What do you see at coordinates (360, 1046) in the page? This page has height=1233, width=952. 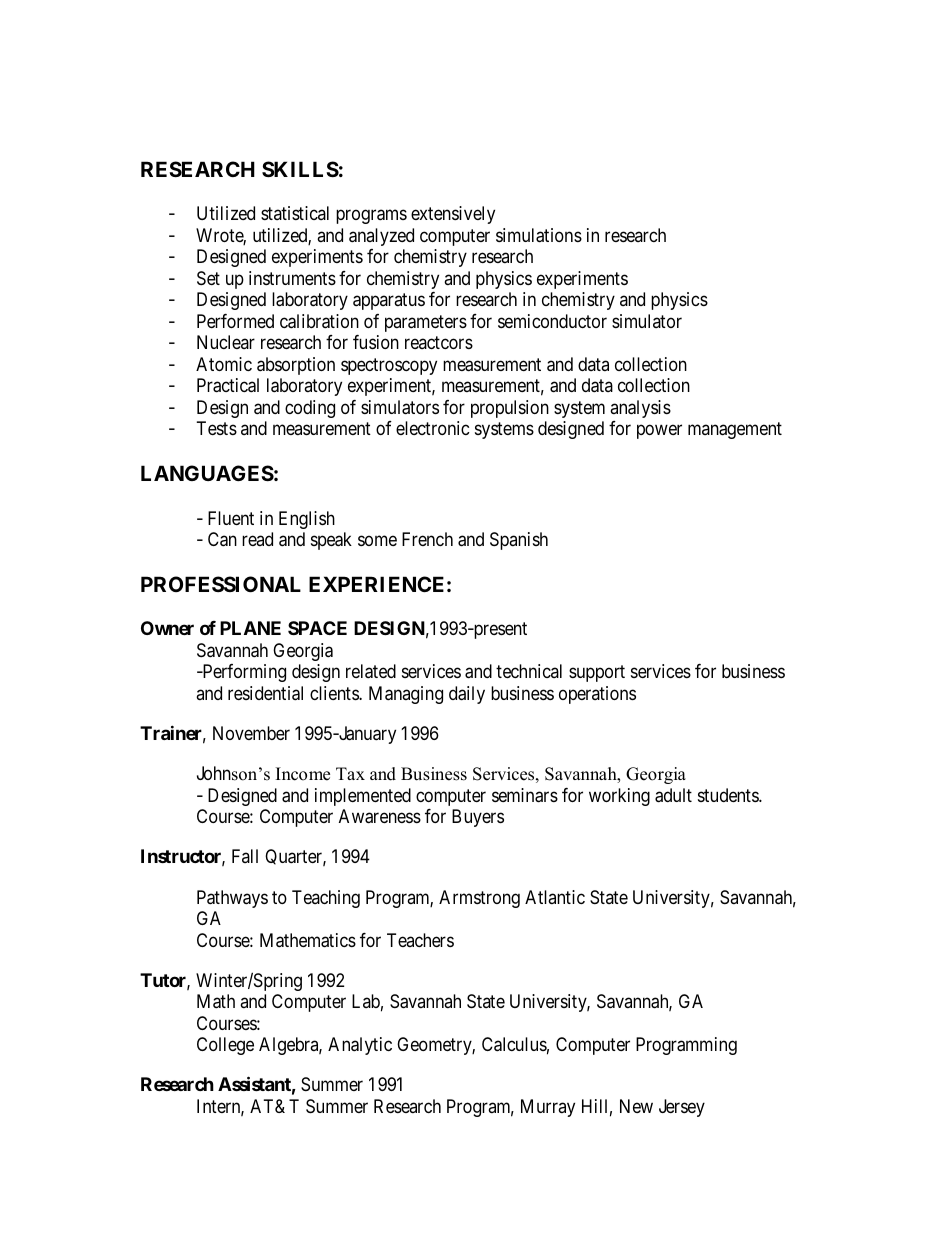 I see `Analytic` at bounding box center [360, 1046].
